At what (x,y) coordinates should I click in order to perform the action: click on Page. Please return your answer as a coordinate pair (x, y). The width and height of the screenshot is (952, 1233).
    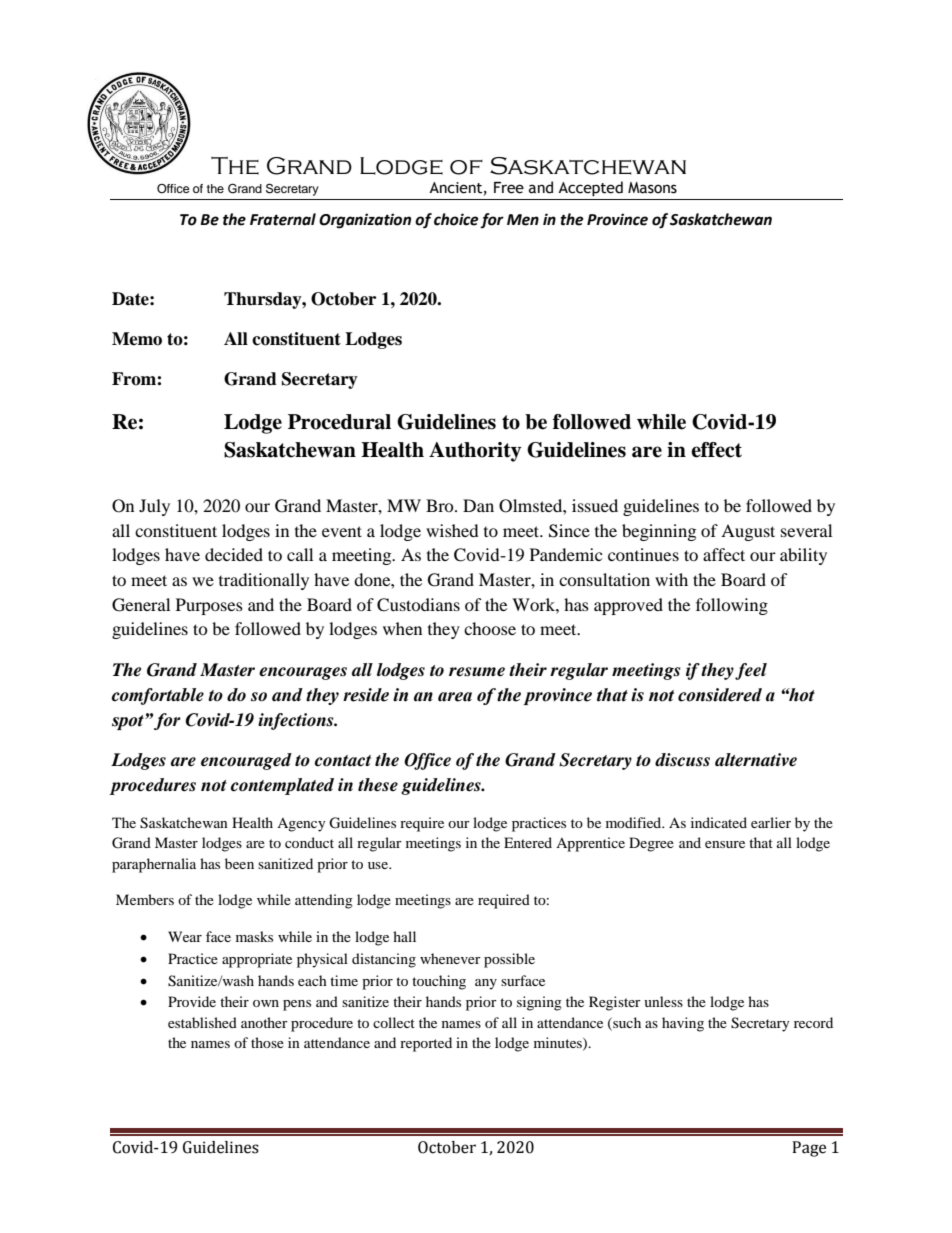
    Looking at the image, I should click on (809, 1149).
